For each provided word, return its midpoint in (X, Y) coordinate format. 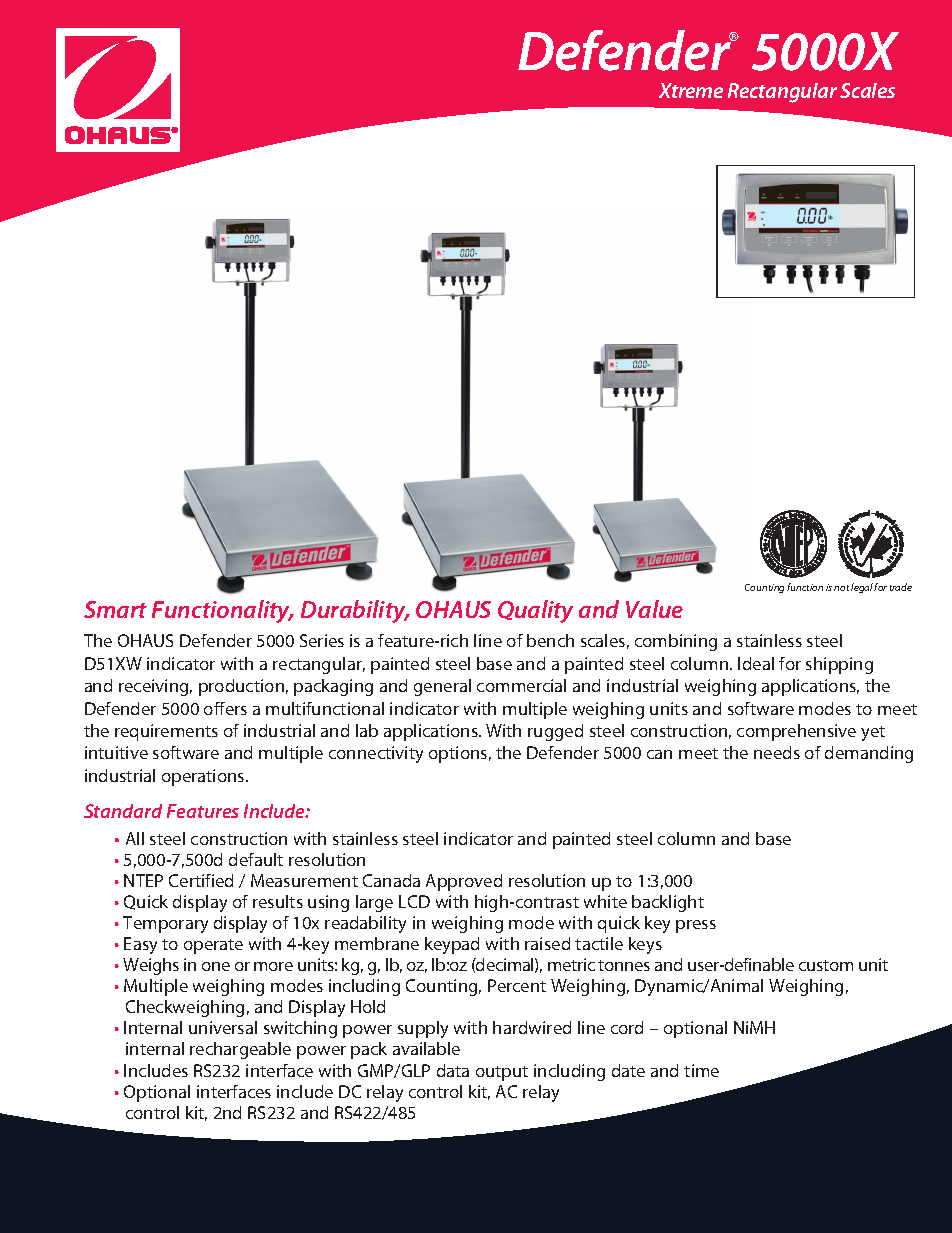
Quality (535, 611)
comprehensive (796, 732)
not (841, 588)
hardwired (532, 1027)
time (701, 1070)
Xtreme (691, 90)
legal (863, 588)
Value (654, 609)
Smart (115, 609)
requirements (166, 732)
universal (223, 1027)
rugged (555, 732)
